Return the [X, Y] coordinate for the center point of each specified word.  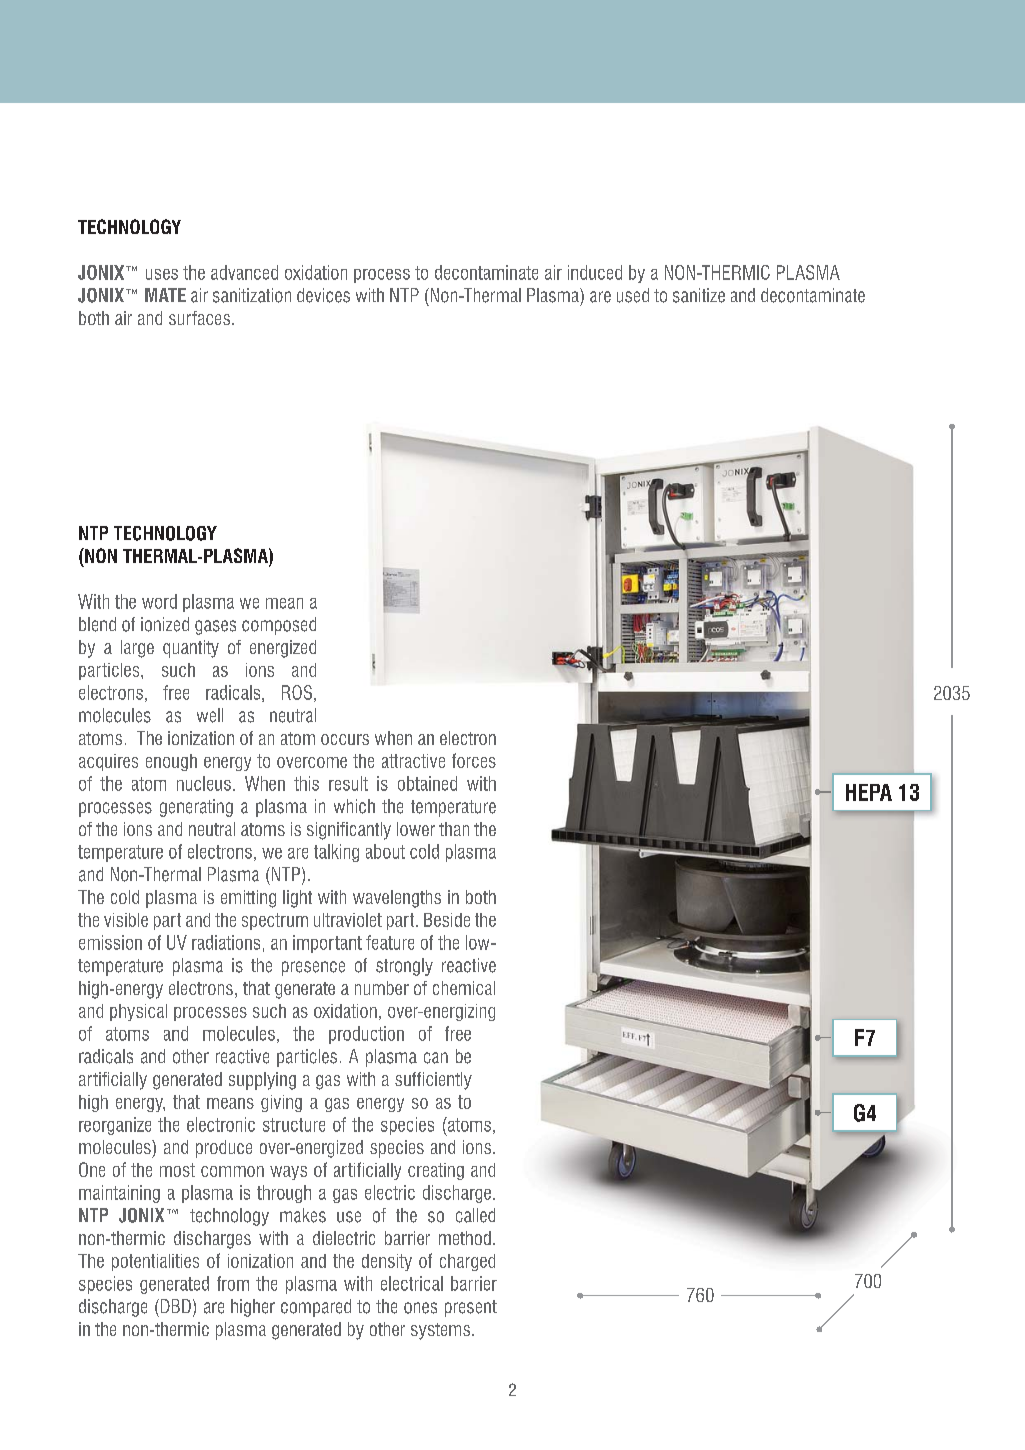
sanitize [699, 295]
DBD [174, 1306]
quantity [191, 649]
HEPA [869, 792]
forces [474, 760]
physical [138, 1012]
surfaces [199, 318]
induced [595, 272]
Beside [447, 920]
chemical [464, 988]
